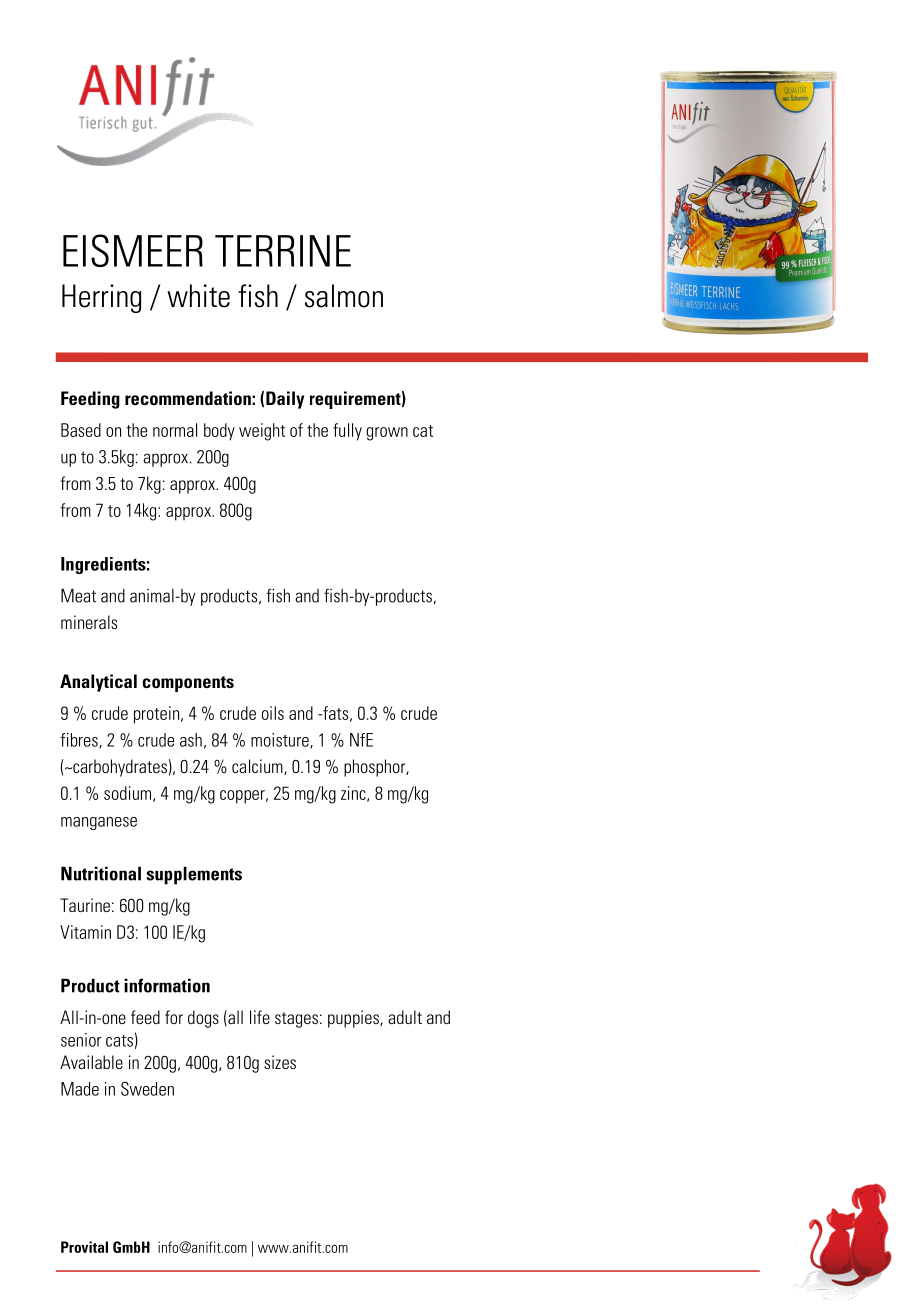 Image resolution: width=924 pixels, height=1308 pixels. I want to click on oils, so click(273, 713).
